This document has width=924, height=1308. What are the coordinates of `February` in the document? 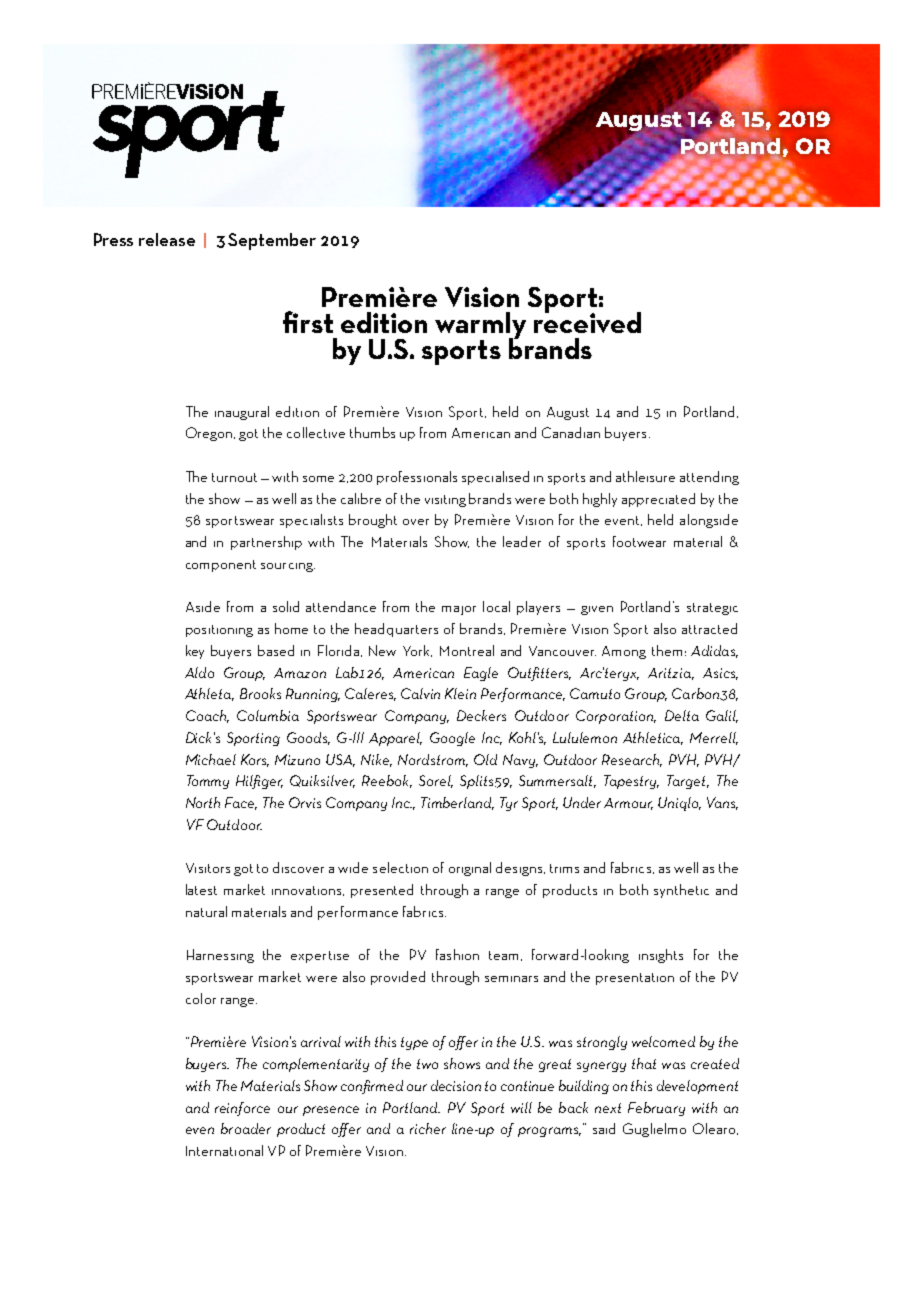 It's located at (656, 1109).
